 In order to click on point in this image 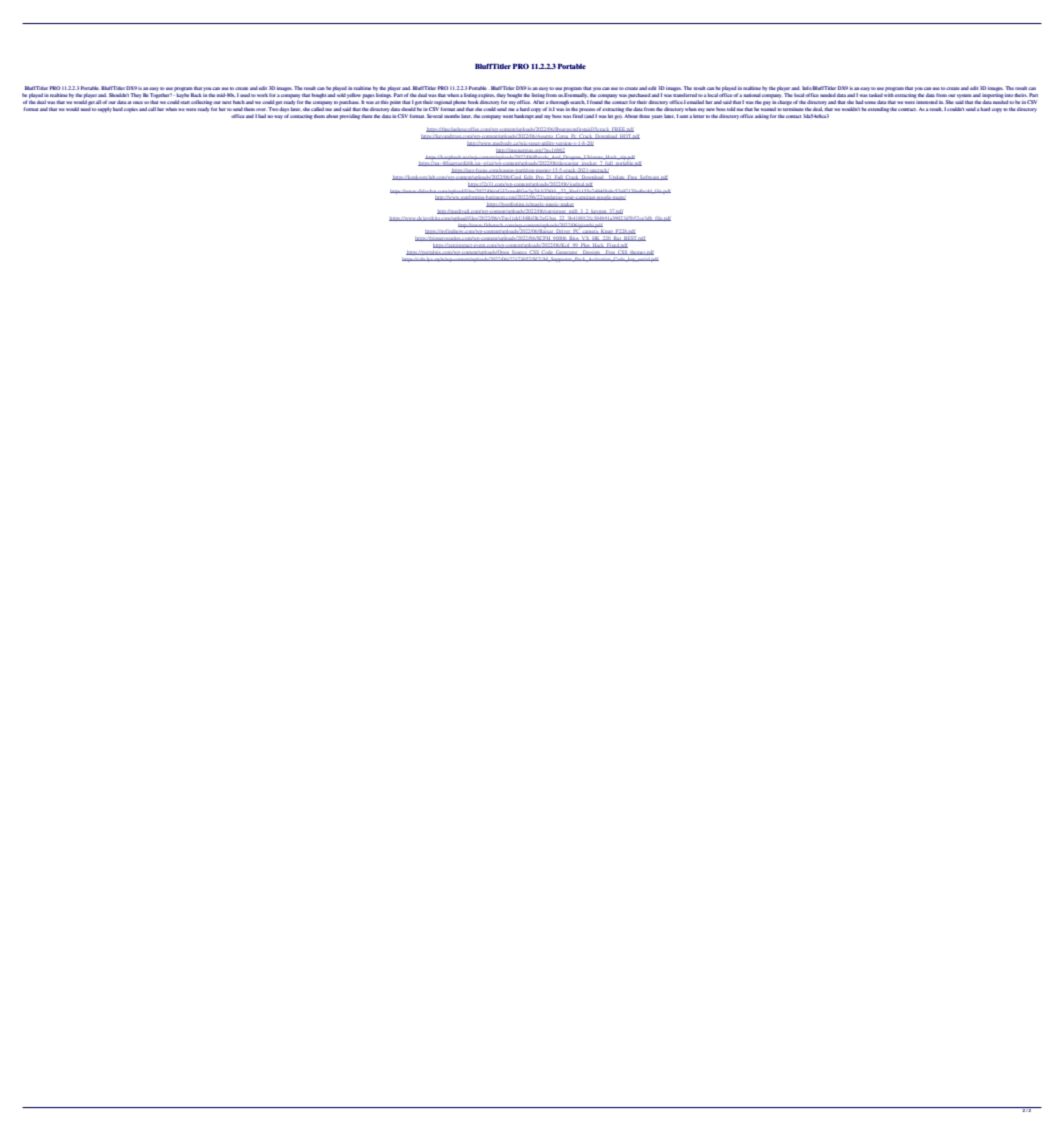, I will do `click(395, 103)`.
